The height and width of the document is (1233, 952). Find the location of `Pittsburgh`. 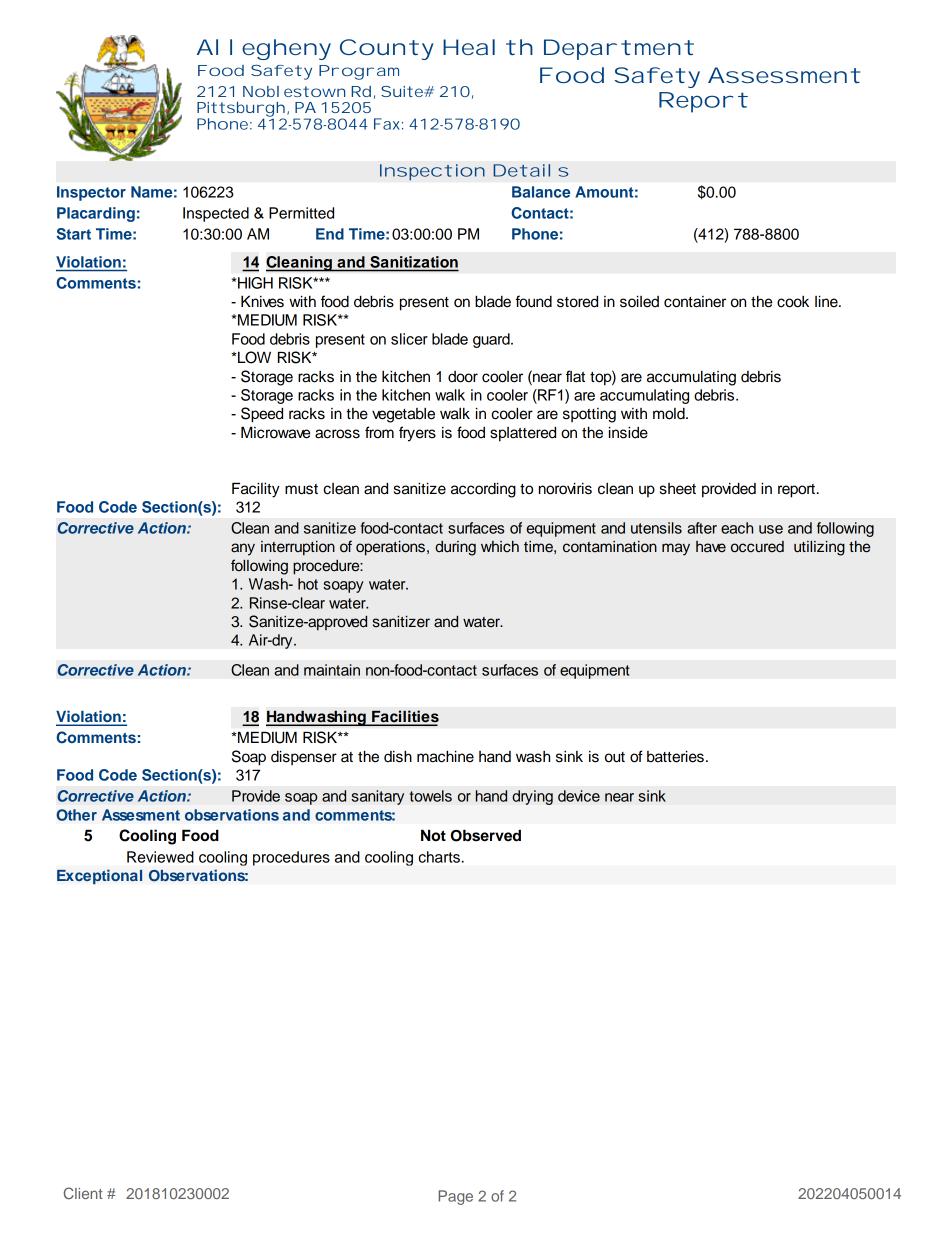

Pittsburgh is located at coordinates (241, 110).
